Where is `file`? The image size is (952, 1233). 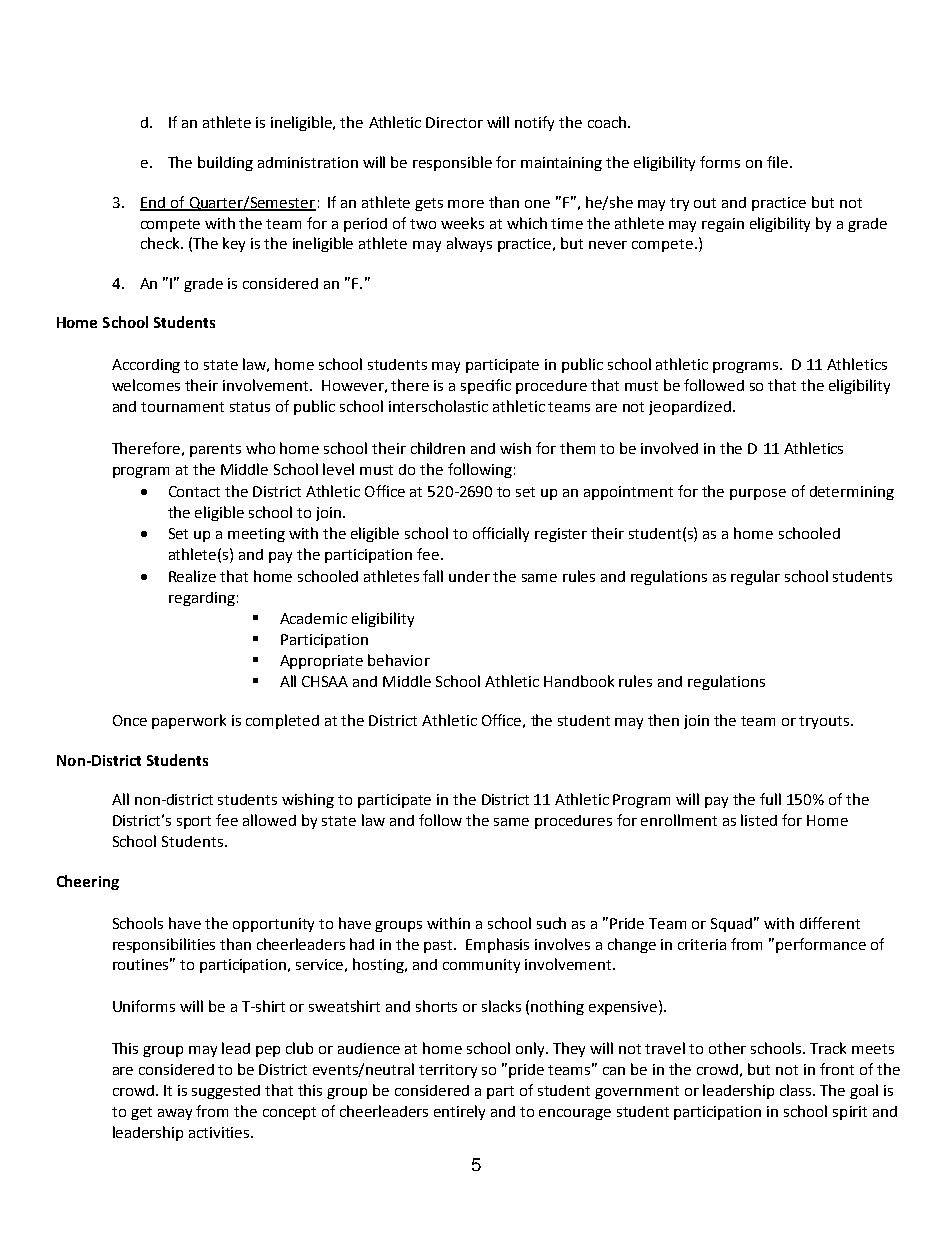
file is located at coordinates (779, 162).
